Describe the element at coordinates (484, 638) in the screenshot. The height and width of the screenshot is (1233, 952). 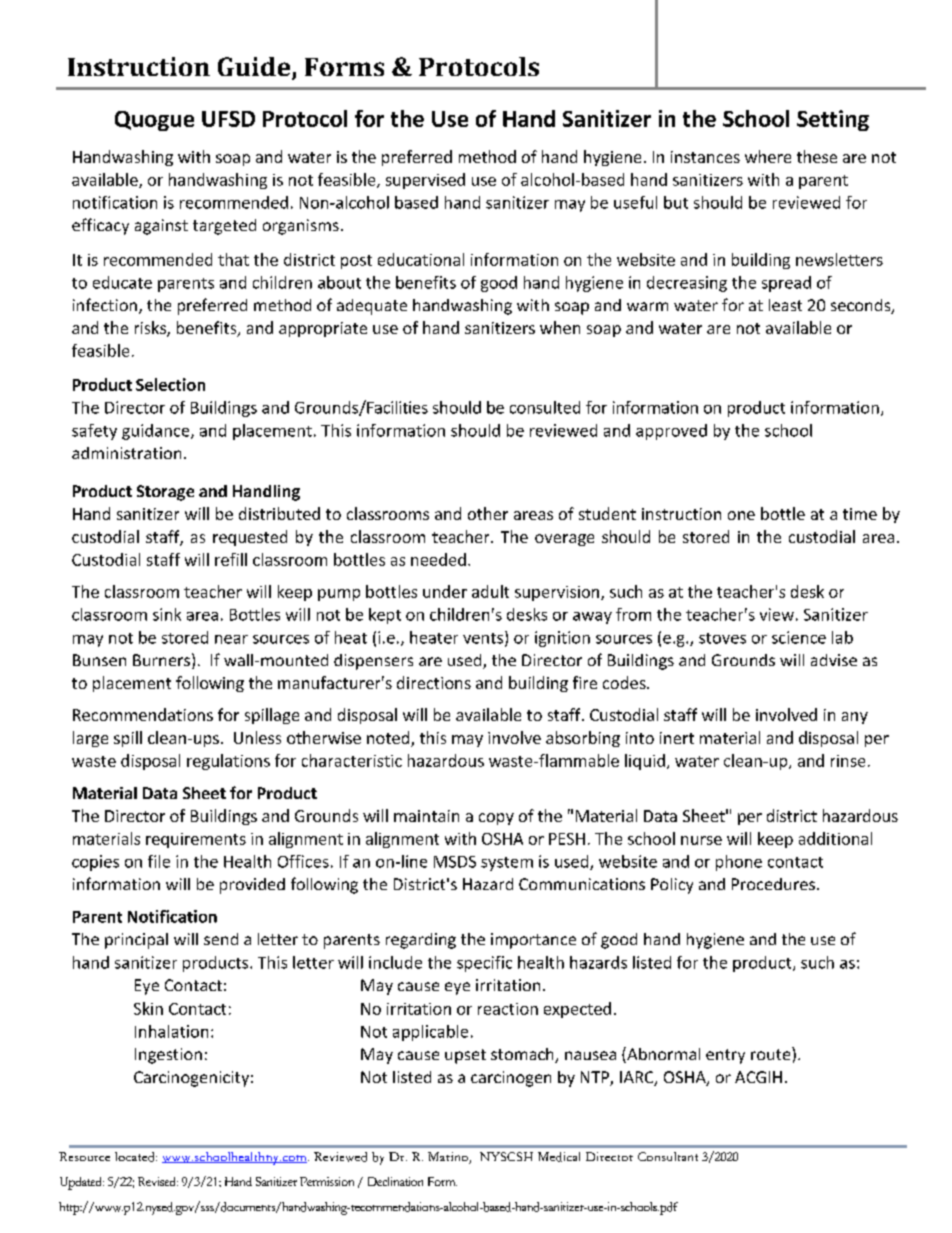
I see `vents` at that location.
